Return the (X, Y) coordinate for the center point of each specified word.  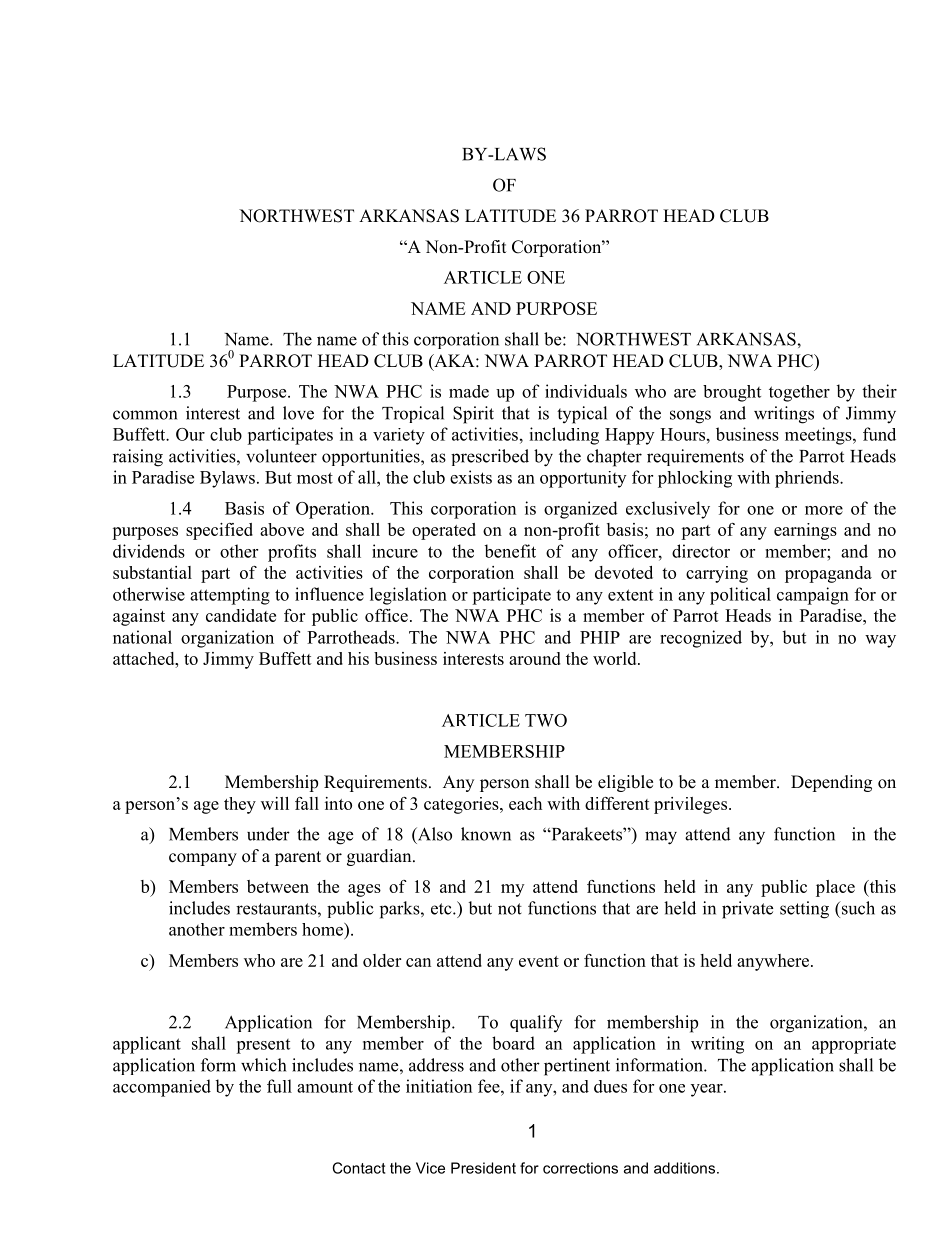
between (278, 886)
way (880, 641)
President (483, 1168)
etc (442, 909)
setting (804, 910)
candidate (241, 615)
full (279, 1086)
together (799, 393)
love (298, 413)
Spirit (473, 415)
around (535, 658)
